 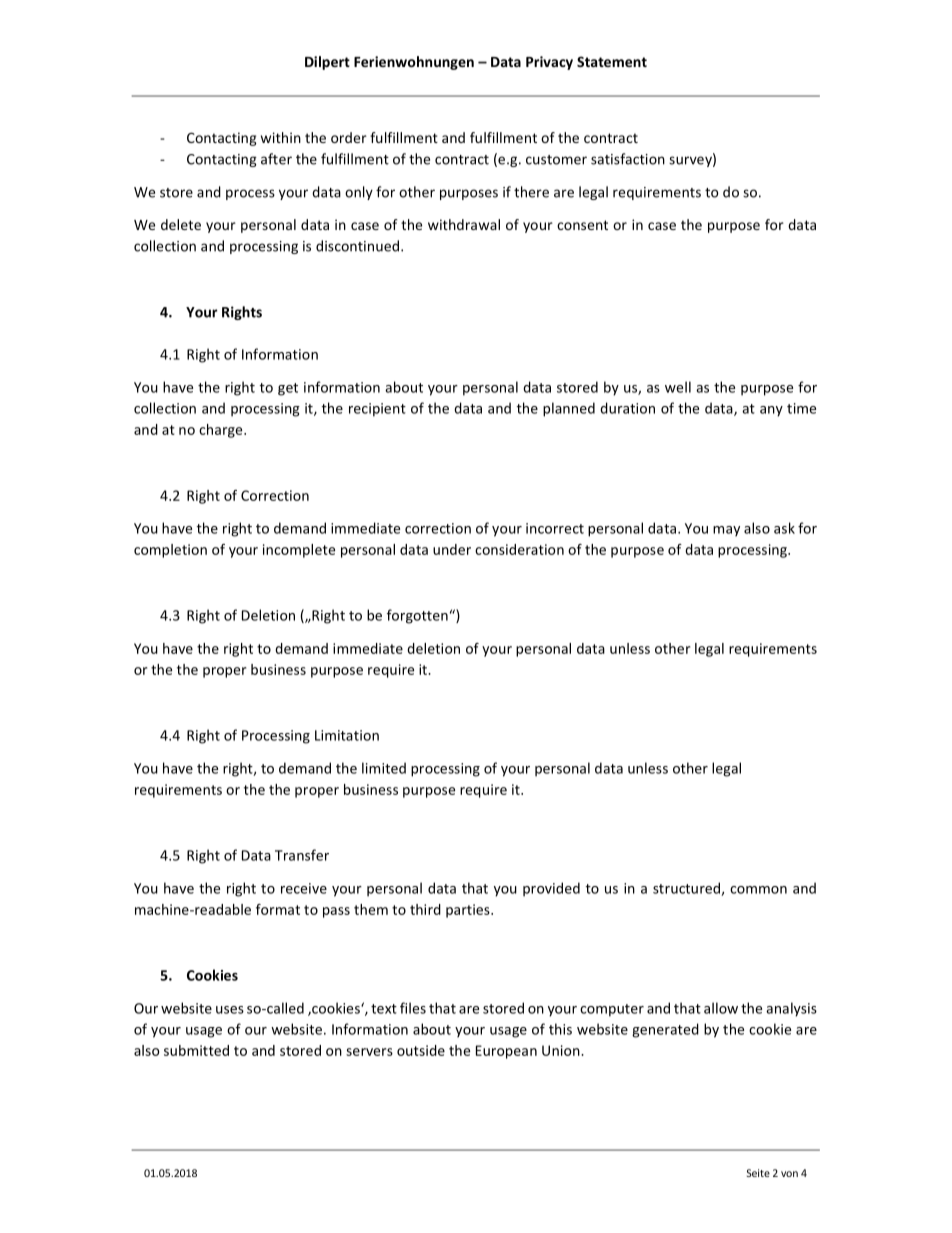 I want to click on parties, so click(x=469, y=911).
